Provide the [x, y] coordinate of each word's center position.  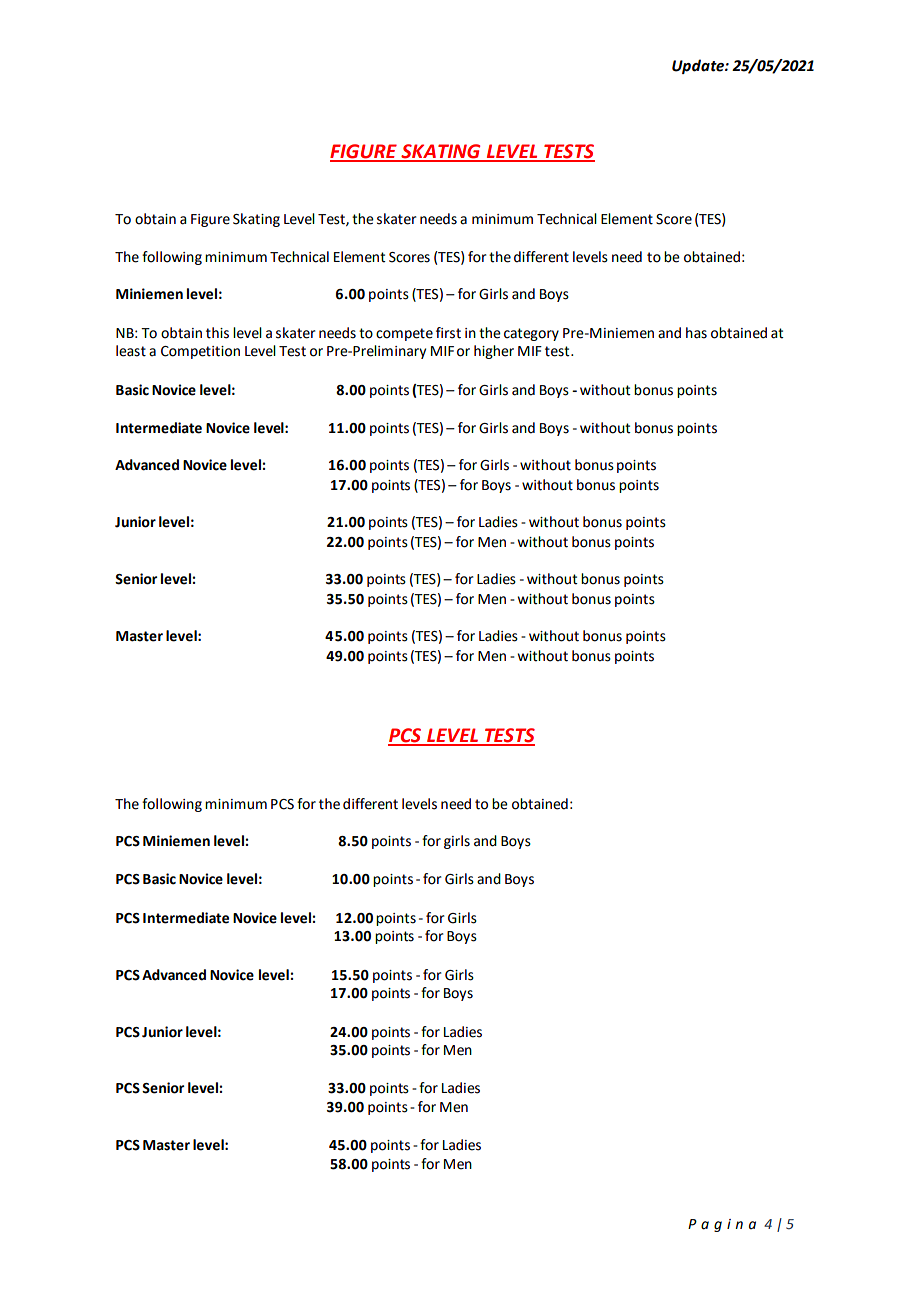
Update [699, 66]
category [531, 334]
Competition [200, 352]
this [217, 333]
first [448, 333]
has [696, 333]
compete [404, 334]
